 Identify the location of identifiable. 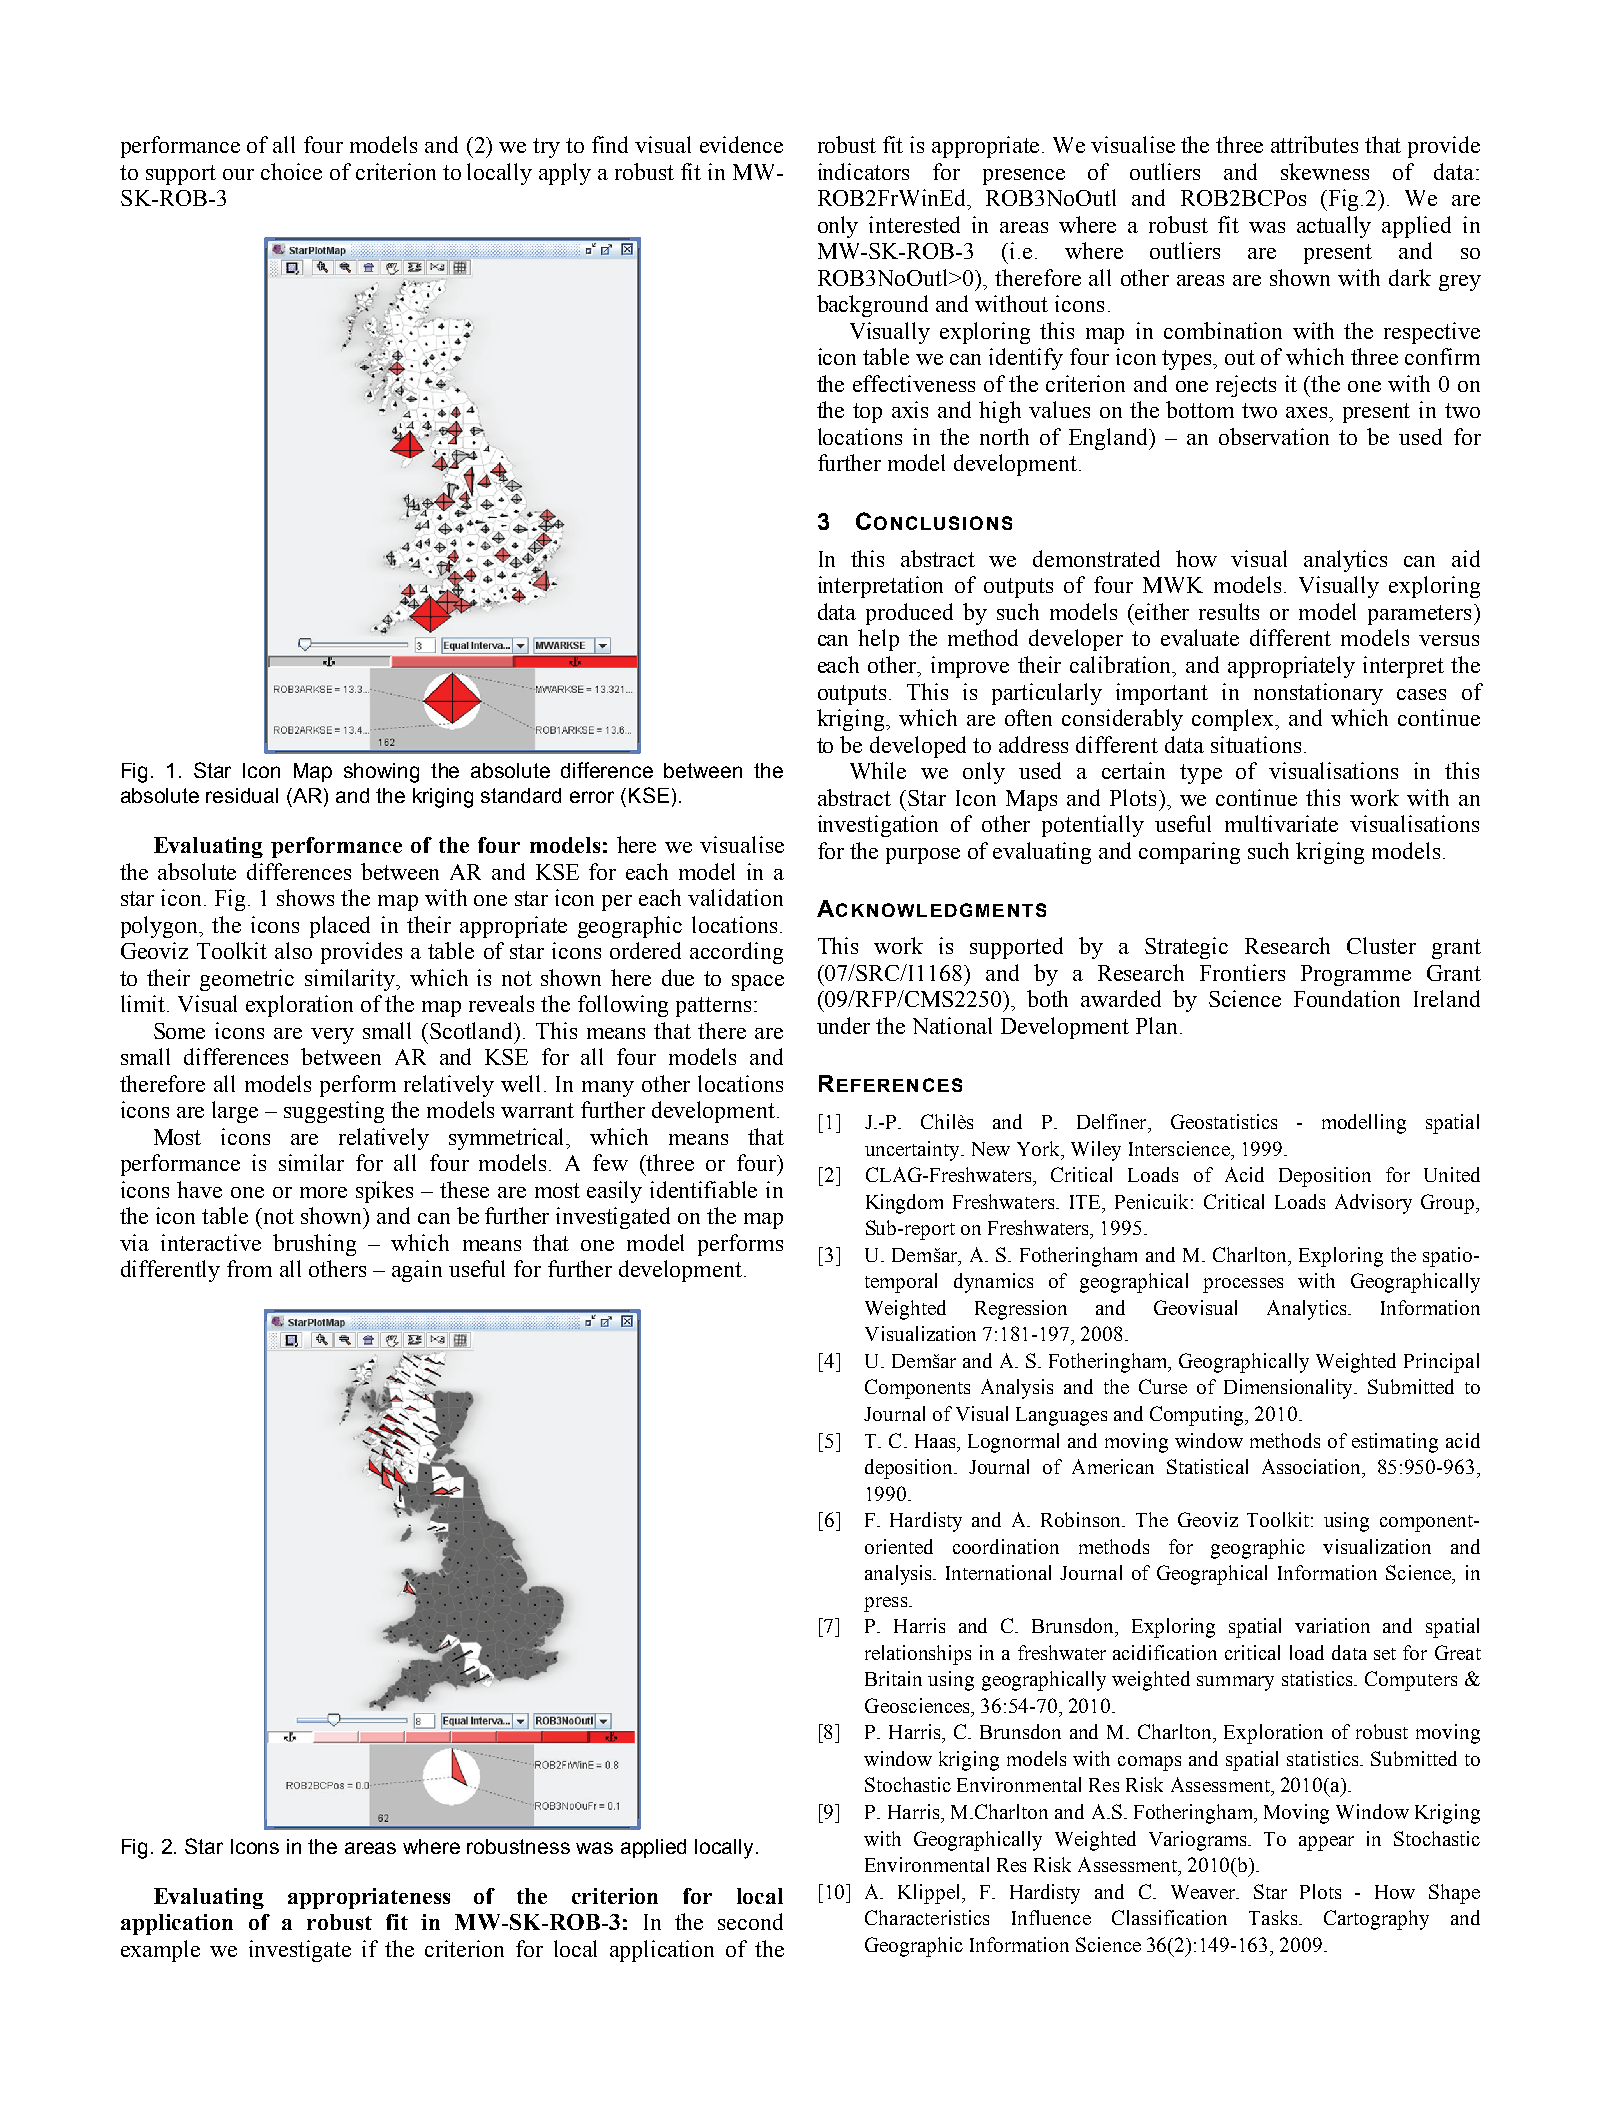
(703, 1189).
